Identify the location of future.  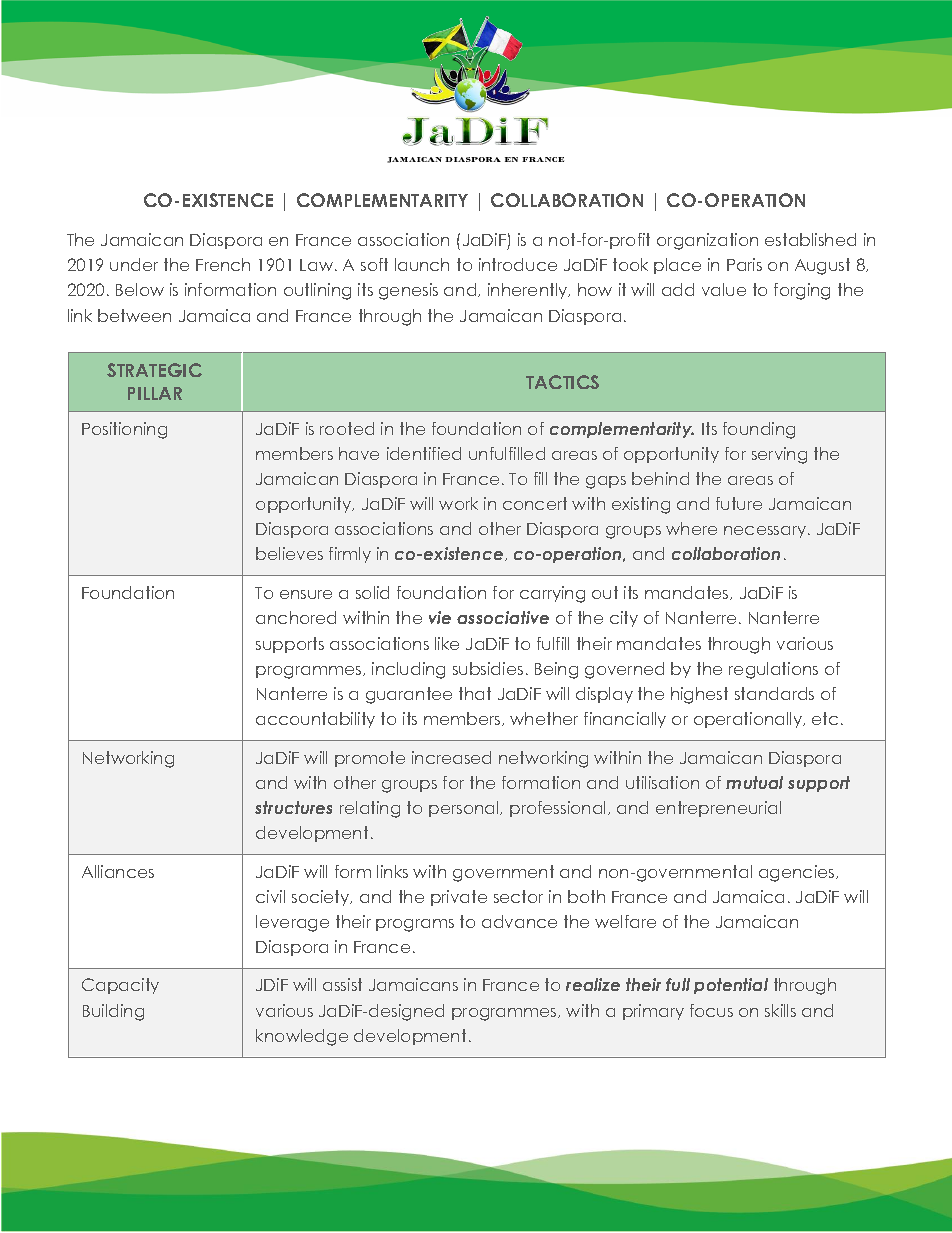
(739, 503).
